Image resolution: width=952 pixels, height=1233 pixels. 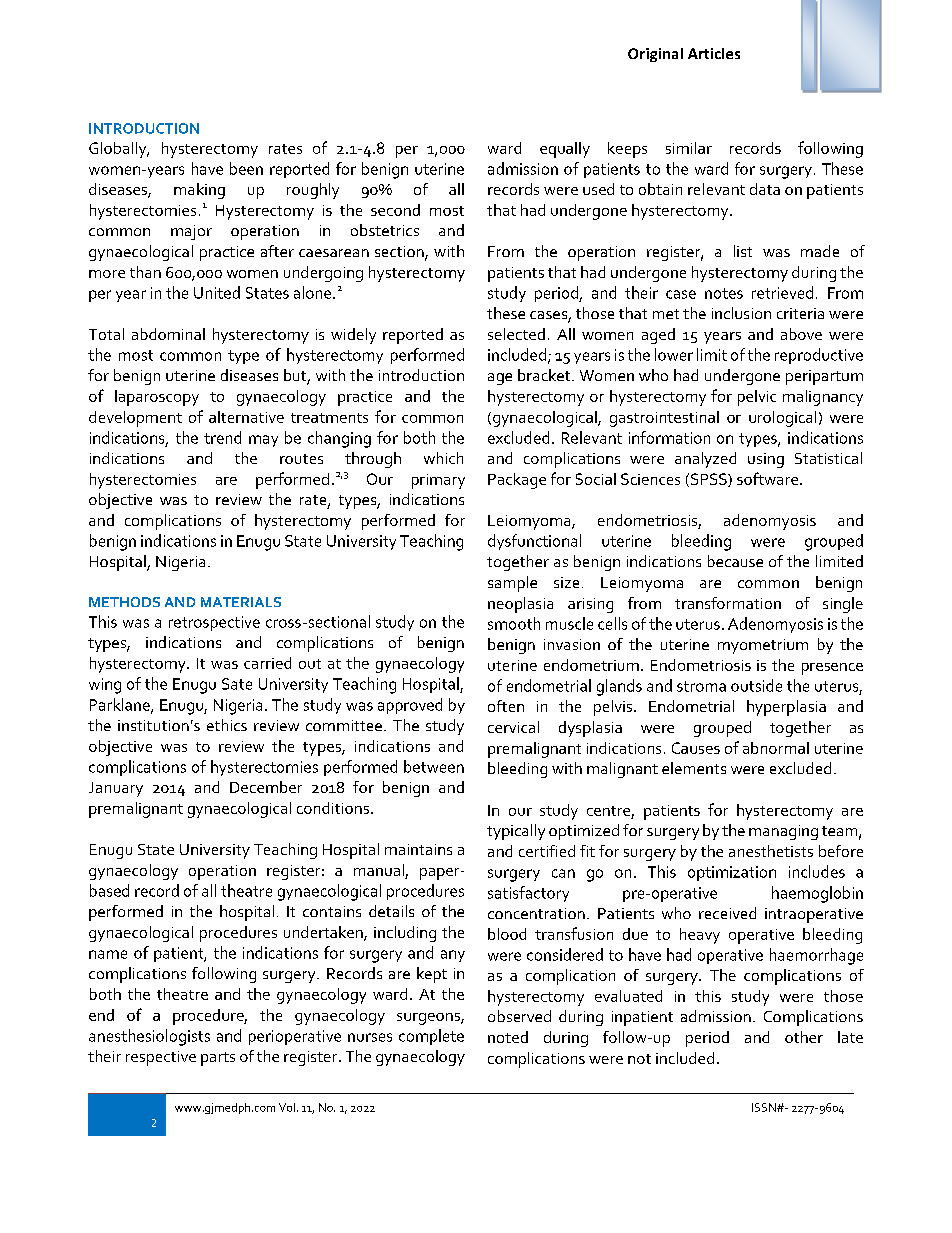 What do you see at coordinates (237, 684) in the page?
I see `Sate` at bounding box center [237, 684].
